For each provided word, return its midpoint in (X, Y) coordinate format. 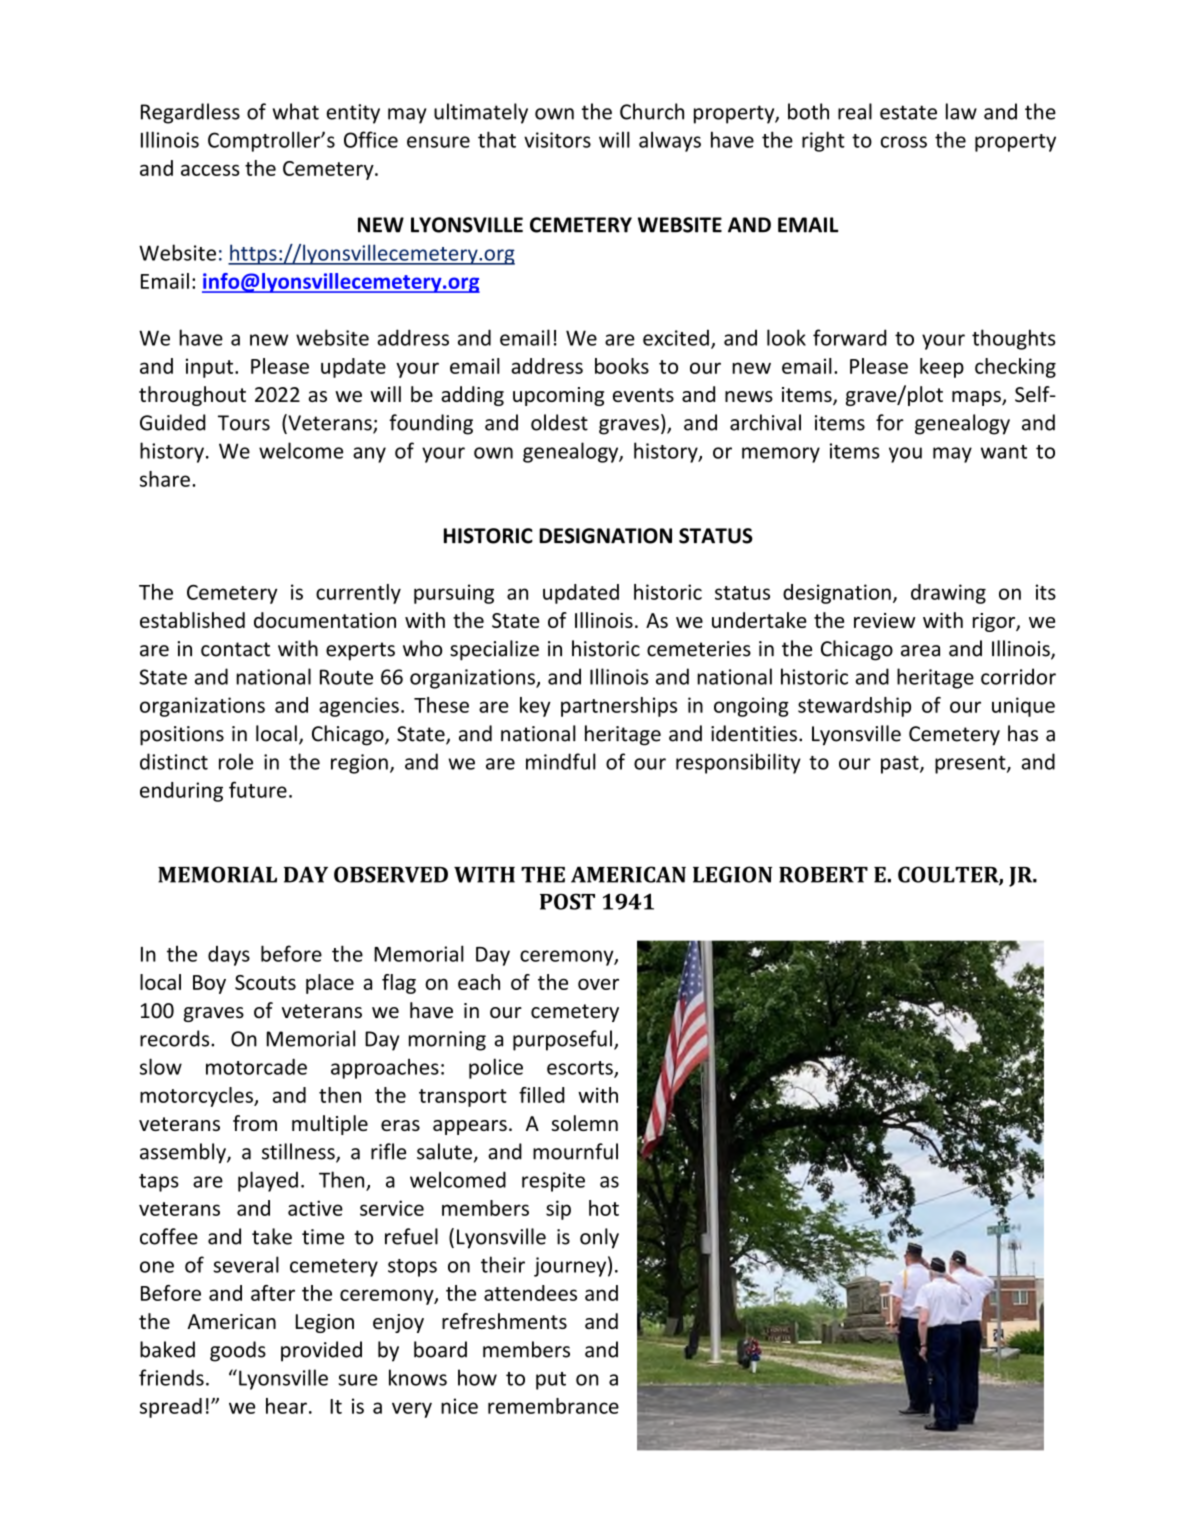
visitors (557, 140)
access (210, 170)
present (971, 765)
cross (904, 142)
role (236, 761)
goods (238, 1351)
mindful (561, 761)
